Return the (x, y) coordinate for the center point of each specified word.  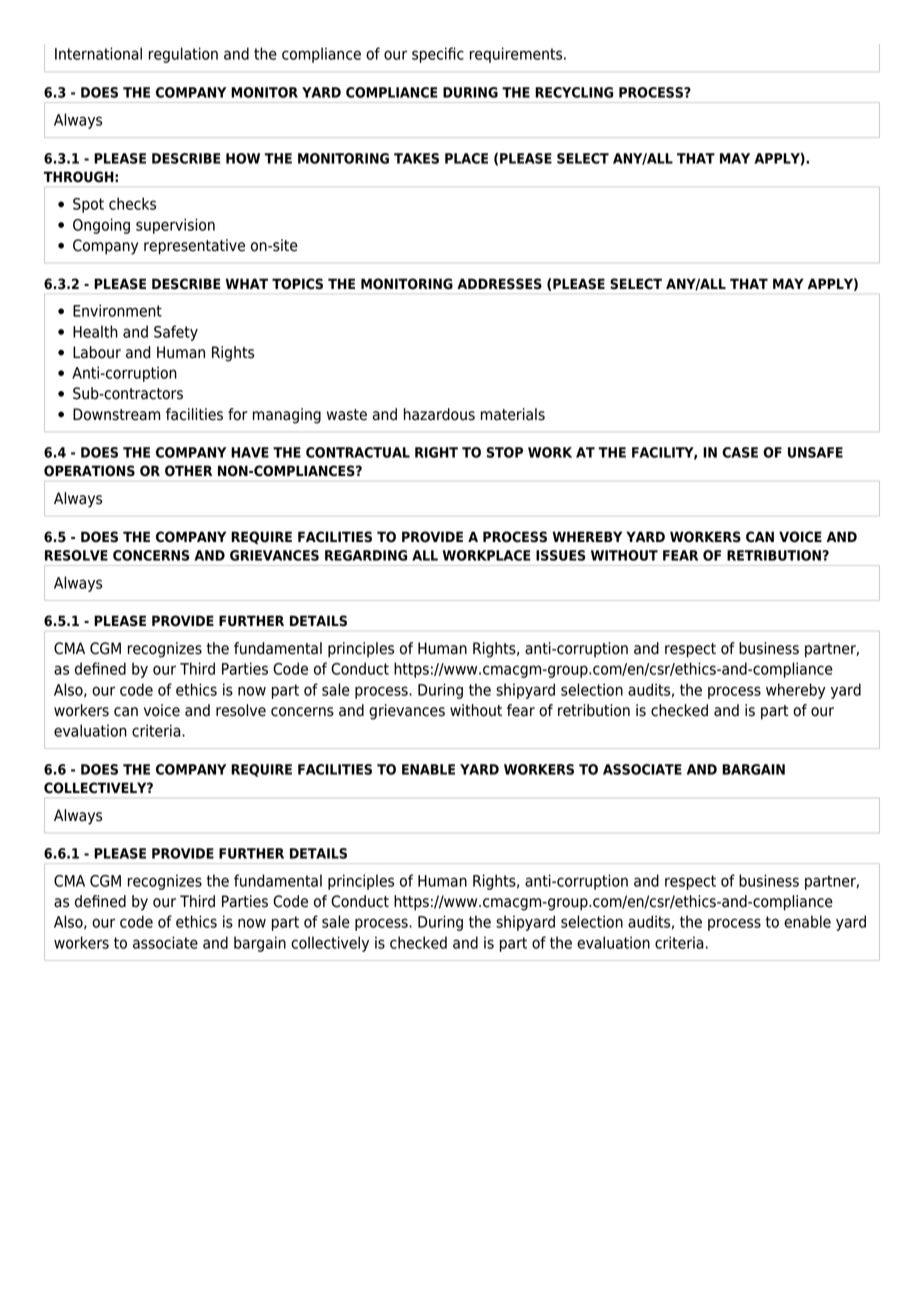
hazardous (439, 414)
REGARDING (366, 555)
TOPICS (297, 284)
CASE (740, 452)
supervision (175, 226)
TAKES (416, 158)
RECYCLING (574, 92)
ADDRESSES (499, 284)
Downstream (116, 414)
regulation (183, 55)
